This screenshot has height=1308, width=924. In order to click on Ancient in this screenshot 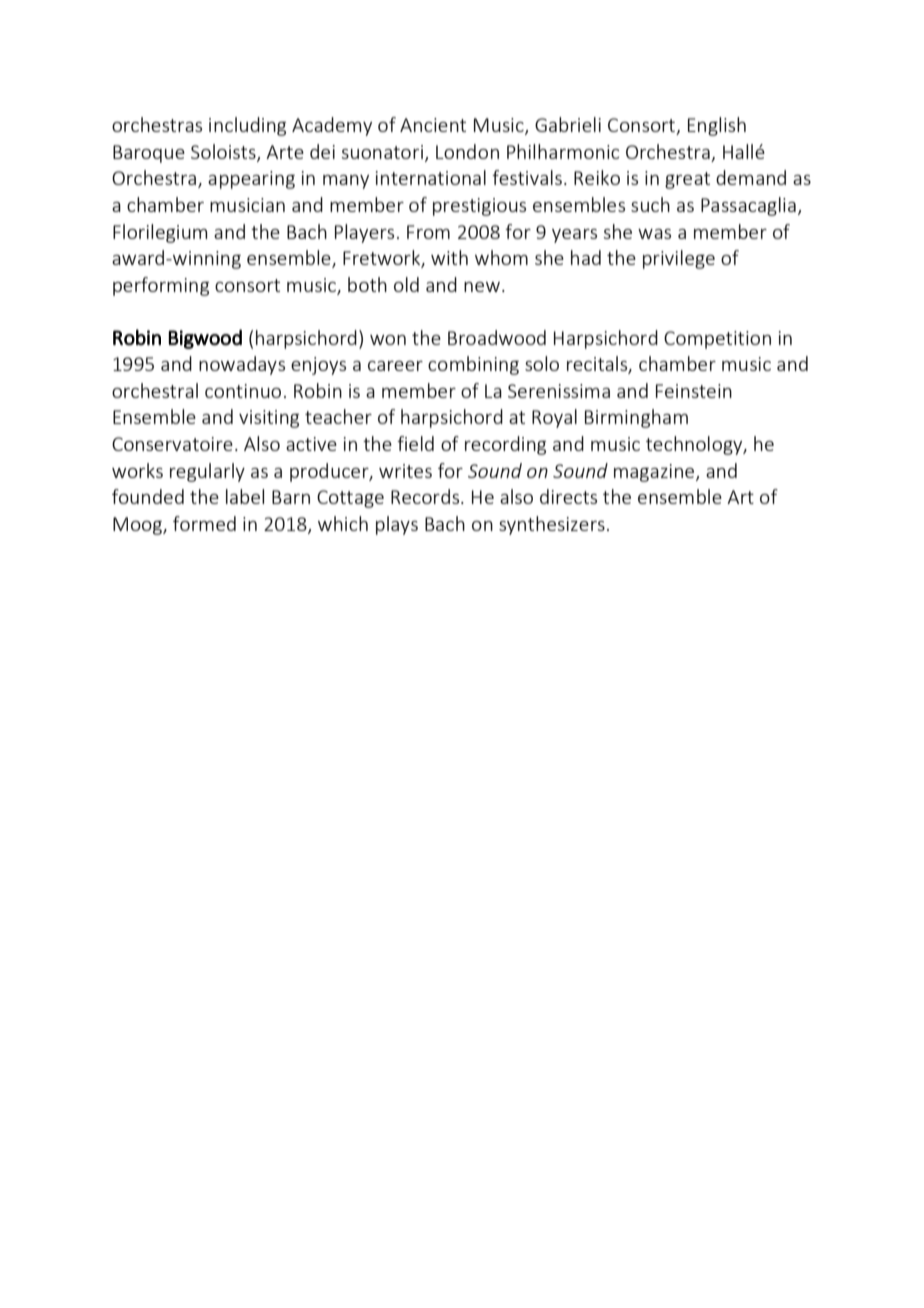, I will do `click(433, 125)`.
